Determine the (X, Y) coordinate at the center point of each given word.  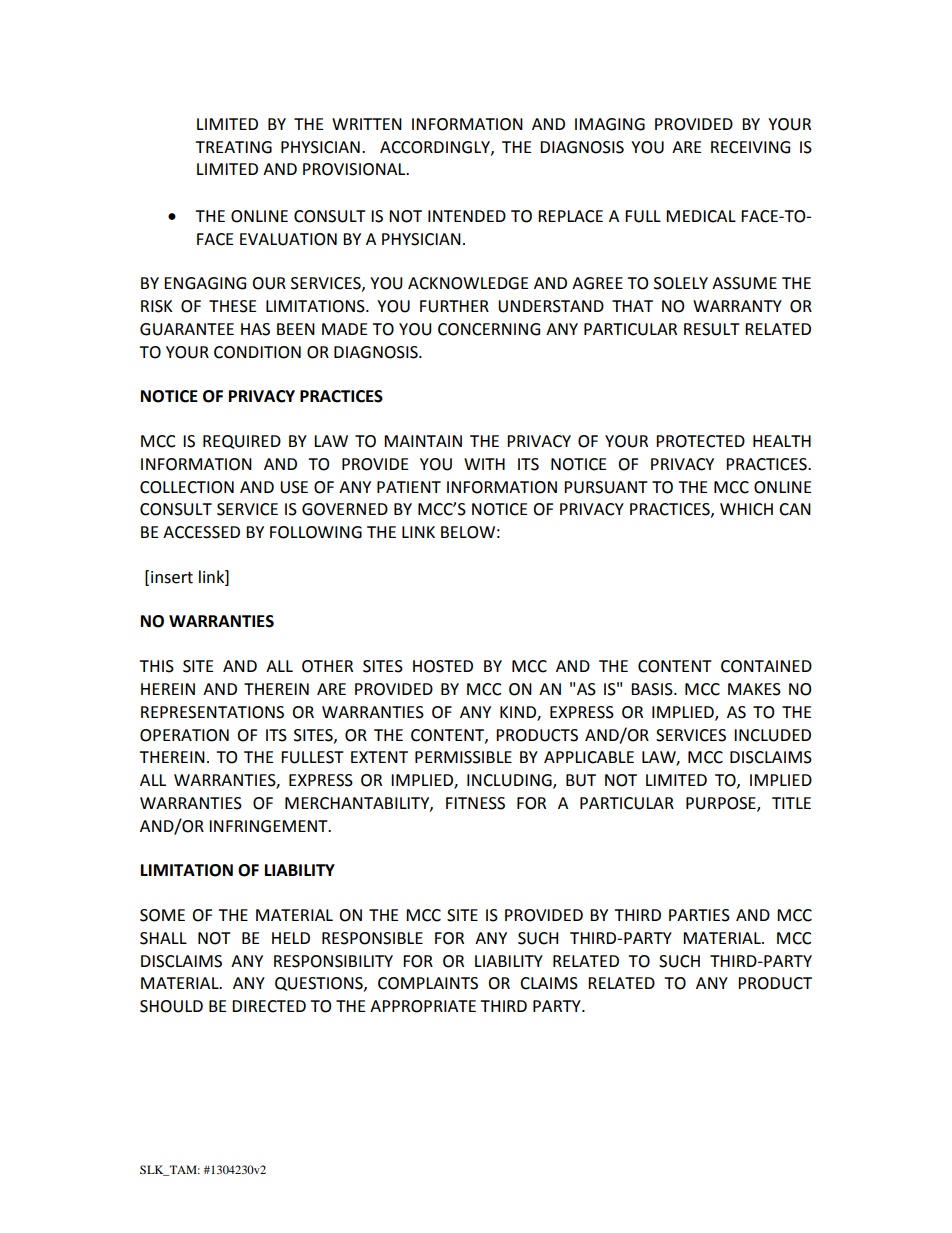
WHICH (746, 509)
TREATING (233, 147)
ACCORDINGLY (436, 148)
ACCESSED (201, 532)
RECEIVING (750, 147)
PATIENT (409, 487)
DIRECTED (269, 1006)
